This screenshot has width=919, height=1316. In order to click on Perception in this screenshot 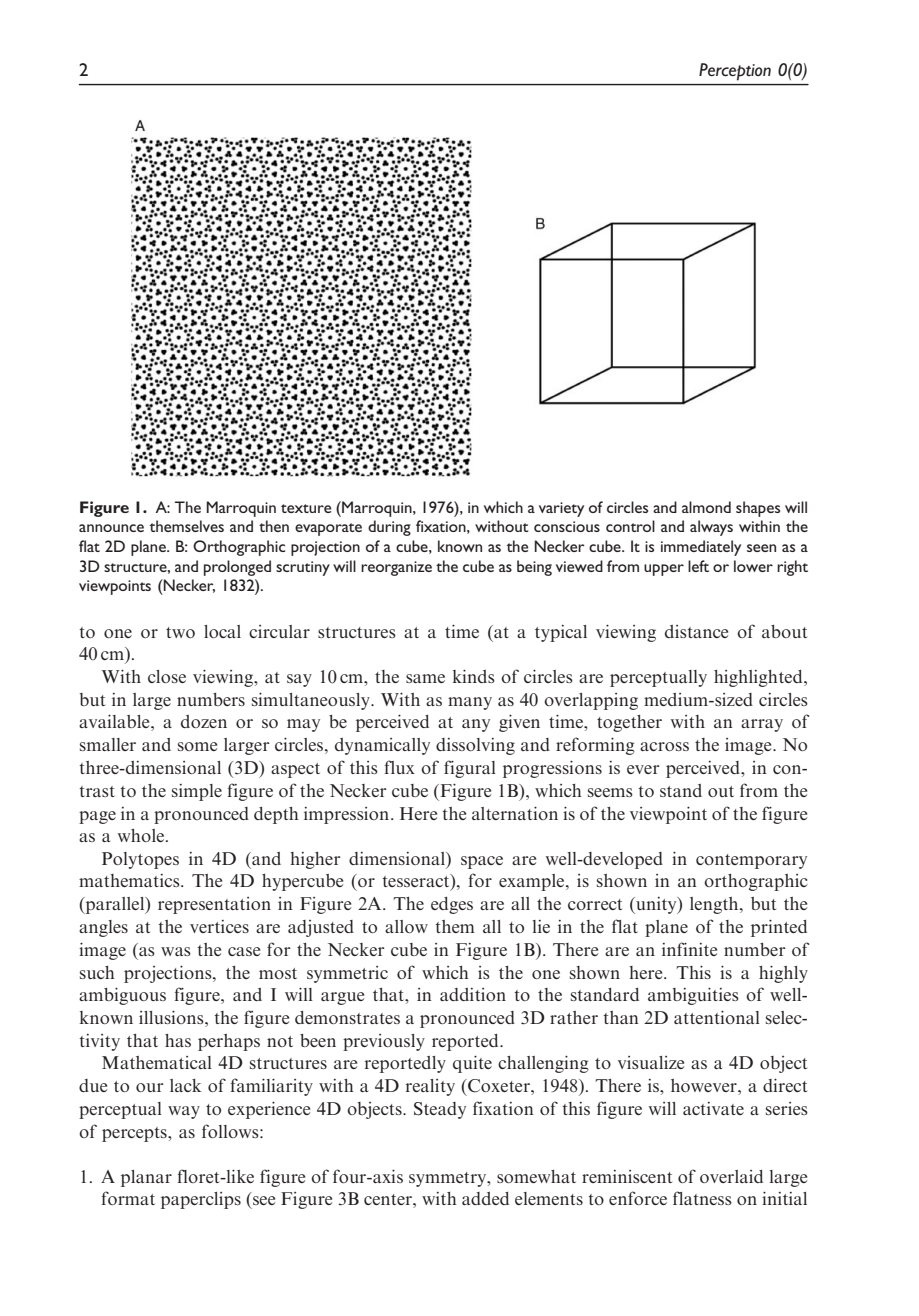, I will do `click(735, 71)`.
